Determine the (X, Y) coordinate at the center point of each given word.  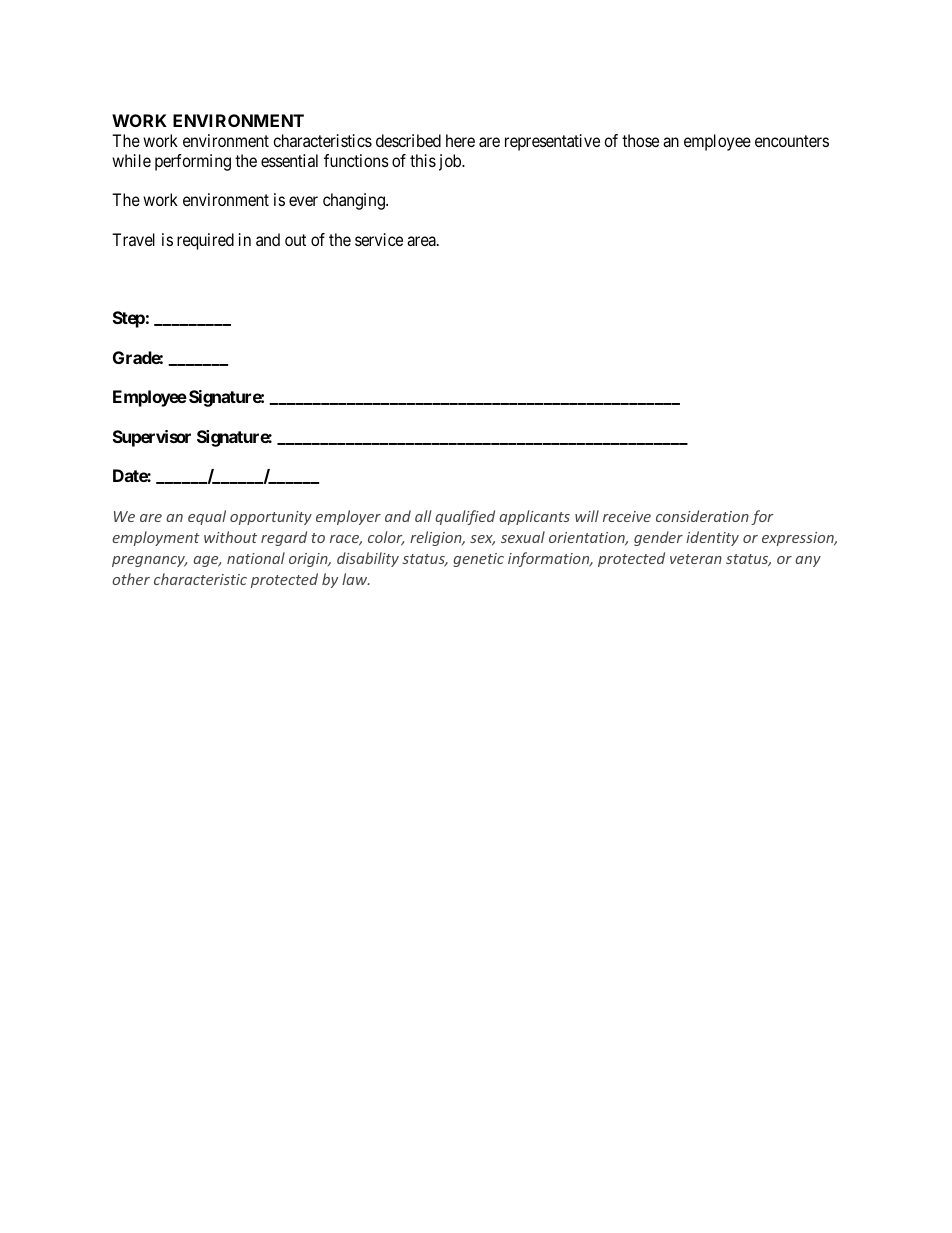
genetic (478, 560)
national (256, 558)
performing (193, 162)
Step (129, 319)
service (379, 239)
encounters (792, 141)
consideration (702, 516)
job (451, 162)
